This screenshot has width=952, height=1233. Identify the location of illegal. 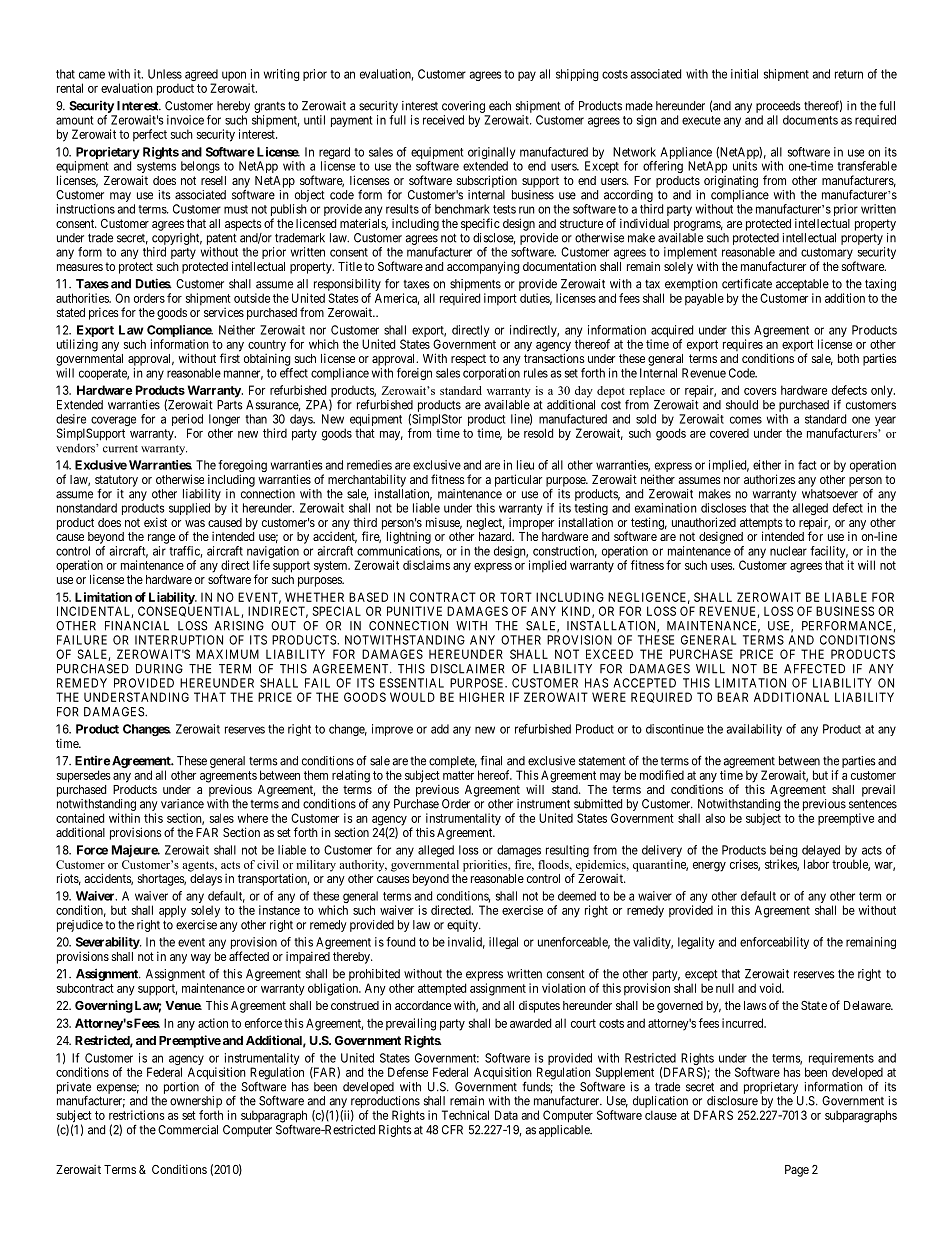
(503, 943).
